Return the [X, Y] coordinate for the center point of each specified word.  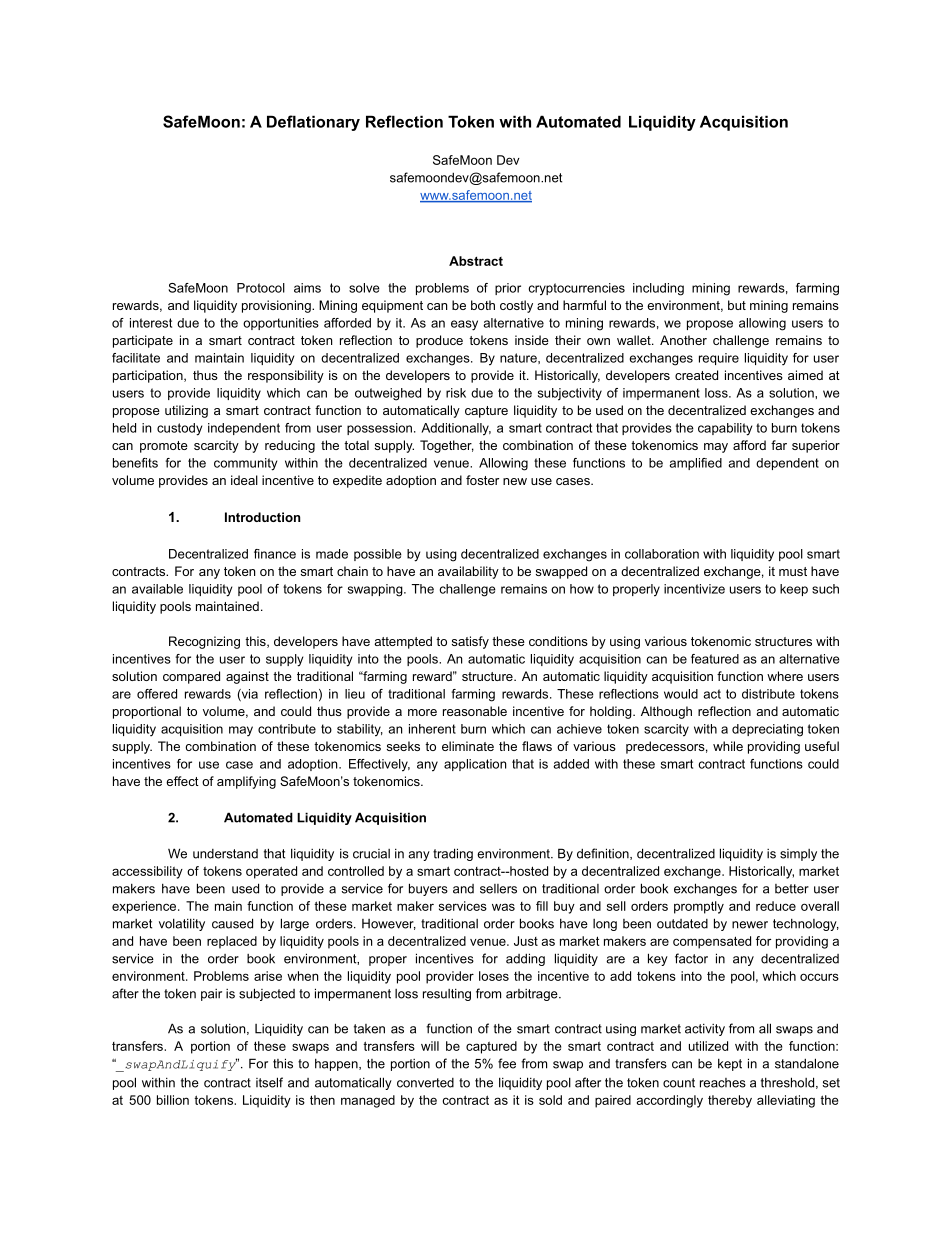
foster [482, 480]
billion [173, 1100]
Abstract [476, 261]
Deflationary [313, 123]
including [658, 289]
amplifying [246, 782]
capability [725, 429]
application [475, 765]
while [728, 746]
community [245, 464]
